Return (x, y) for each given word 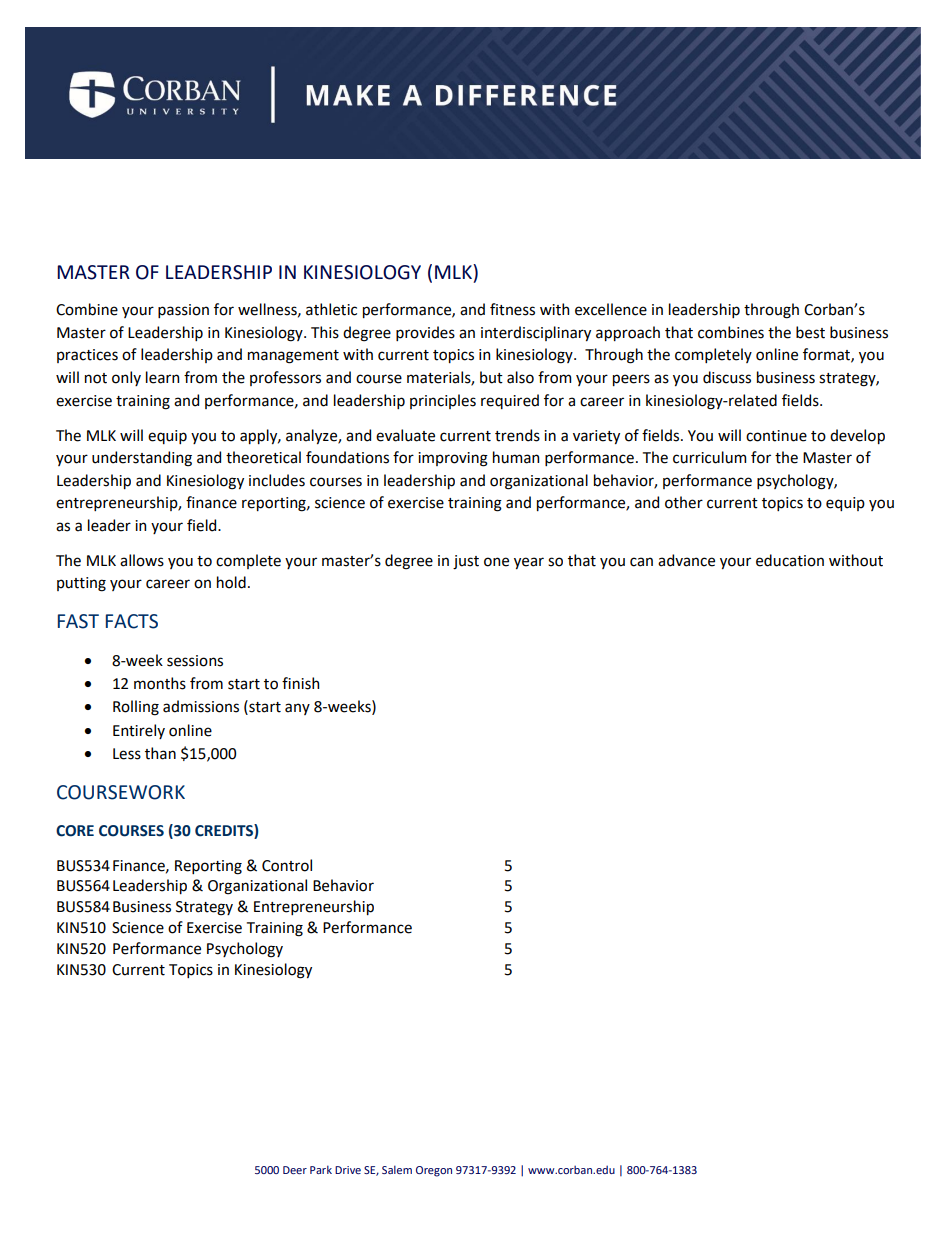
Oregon (434, 1171)
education (790, 560)
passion (183, 311)
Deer (295, 1170)
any (297, 709)
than (160, 753)
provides (425, 333)
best (810, 332)
